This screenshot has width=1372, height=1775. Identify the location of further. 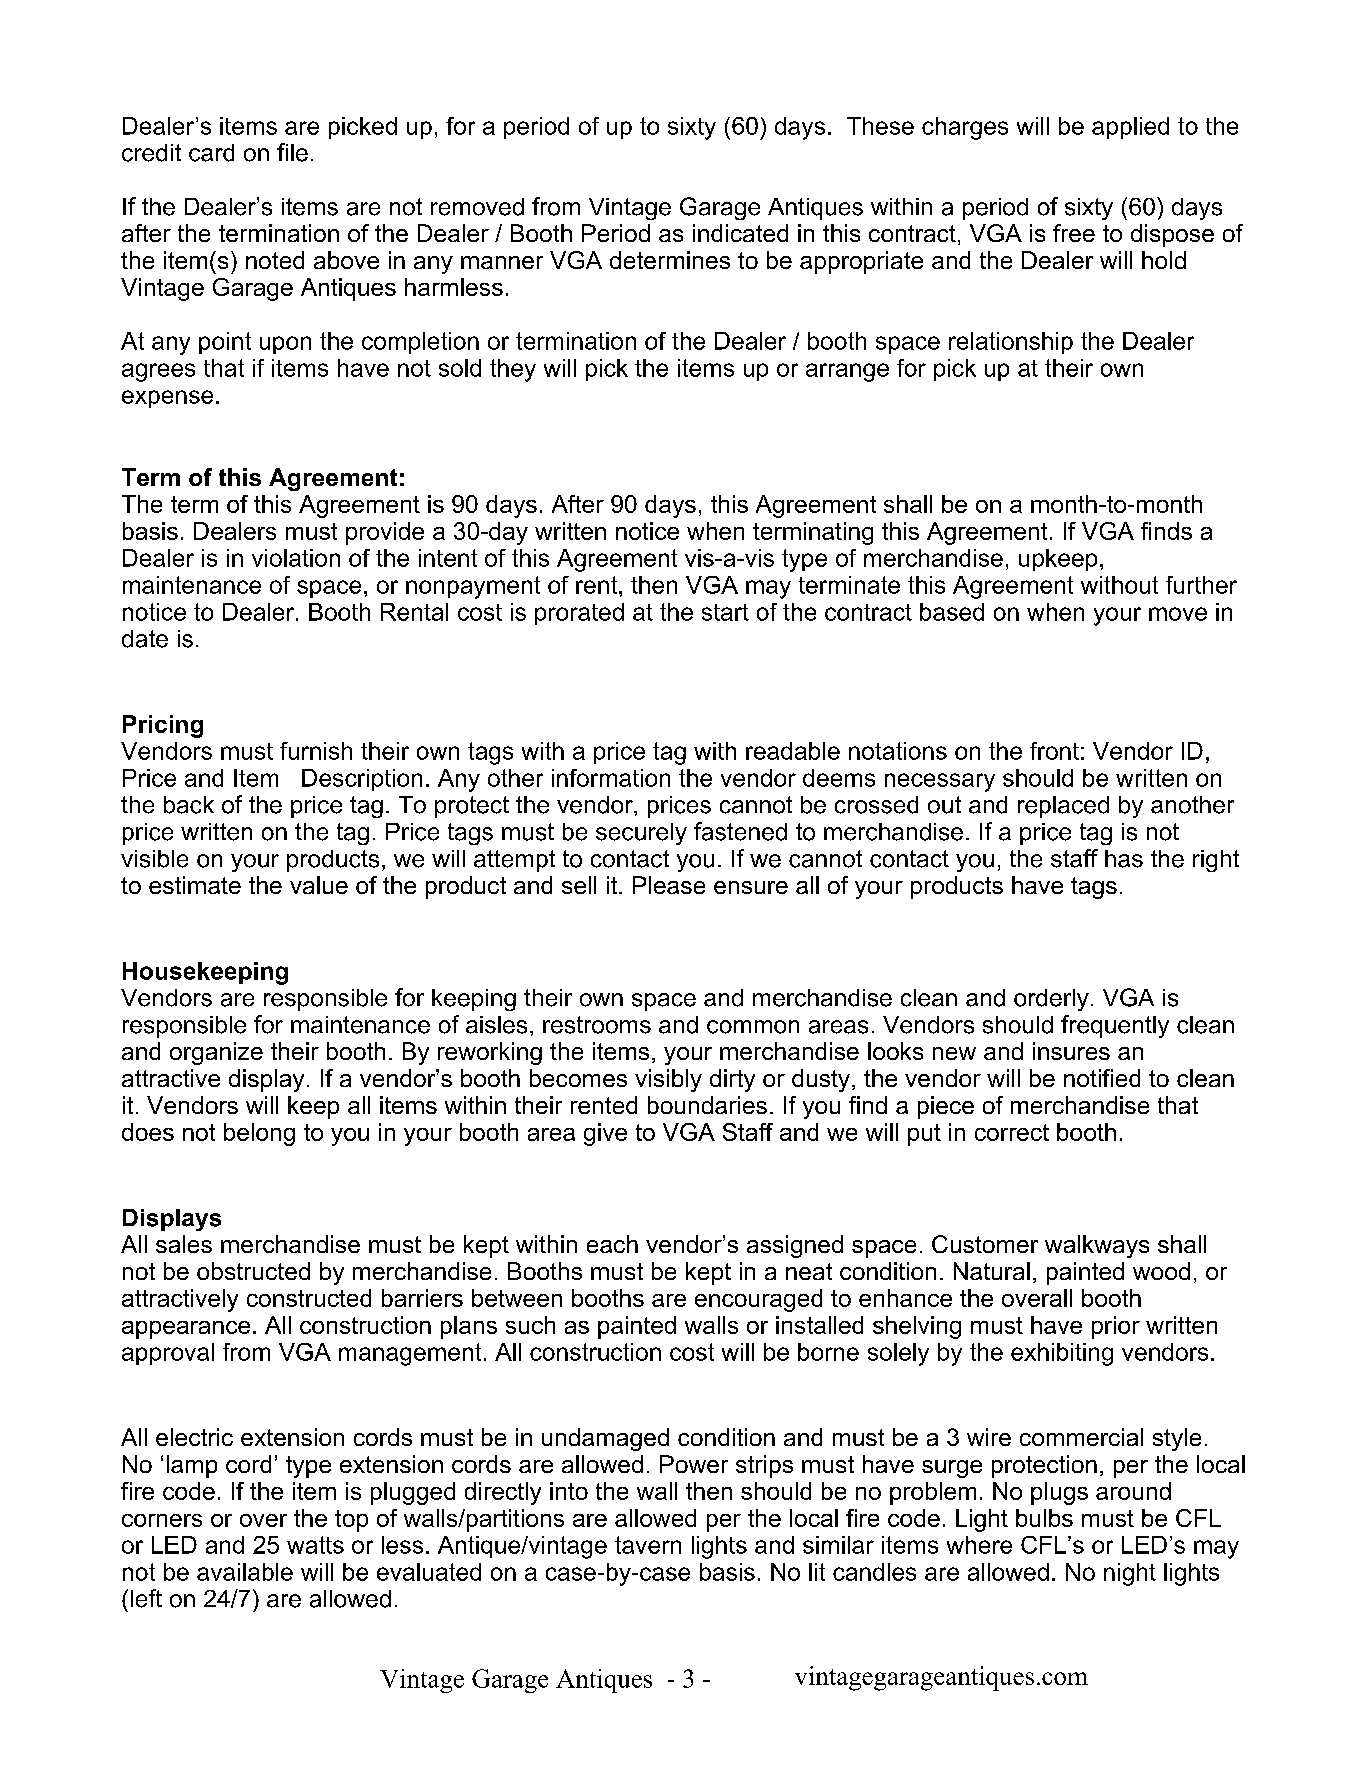
(1201, 585).
